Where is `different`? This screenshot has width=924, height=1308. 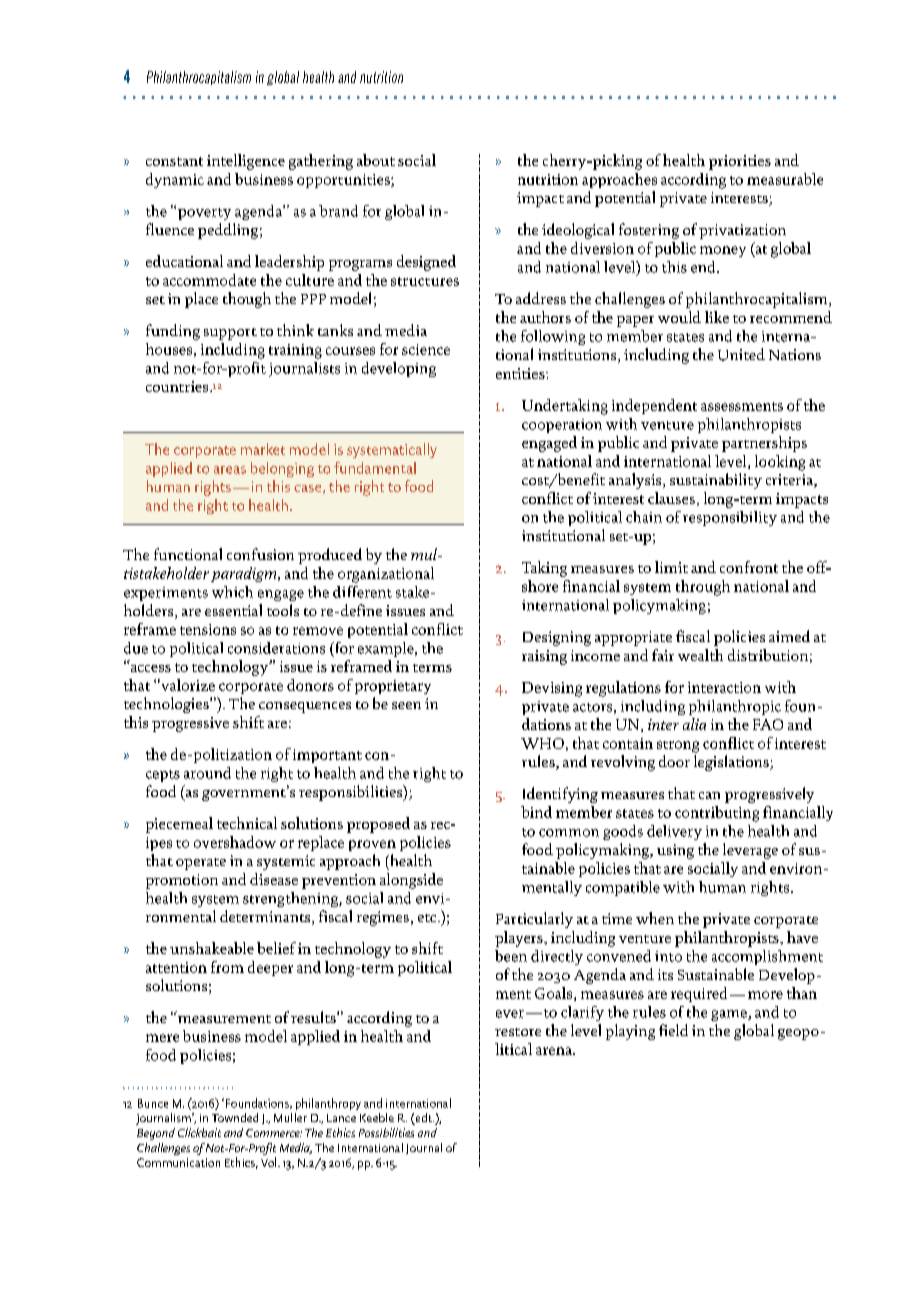
different is located at coordinates (362, 592).
